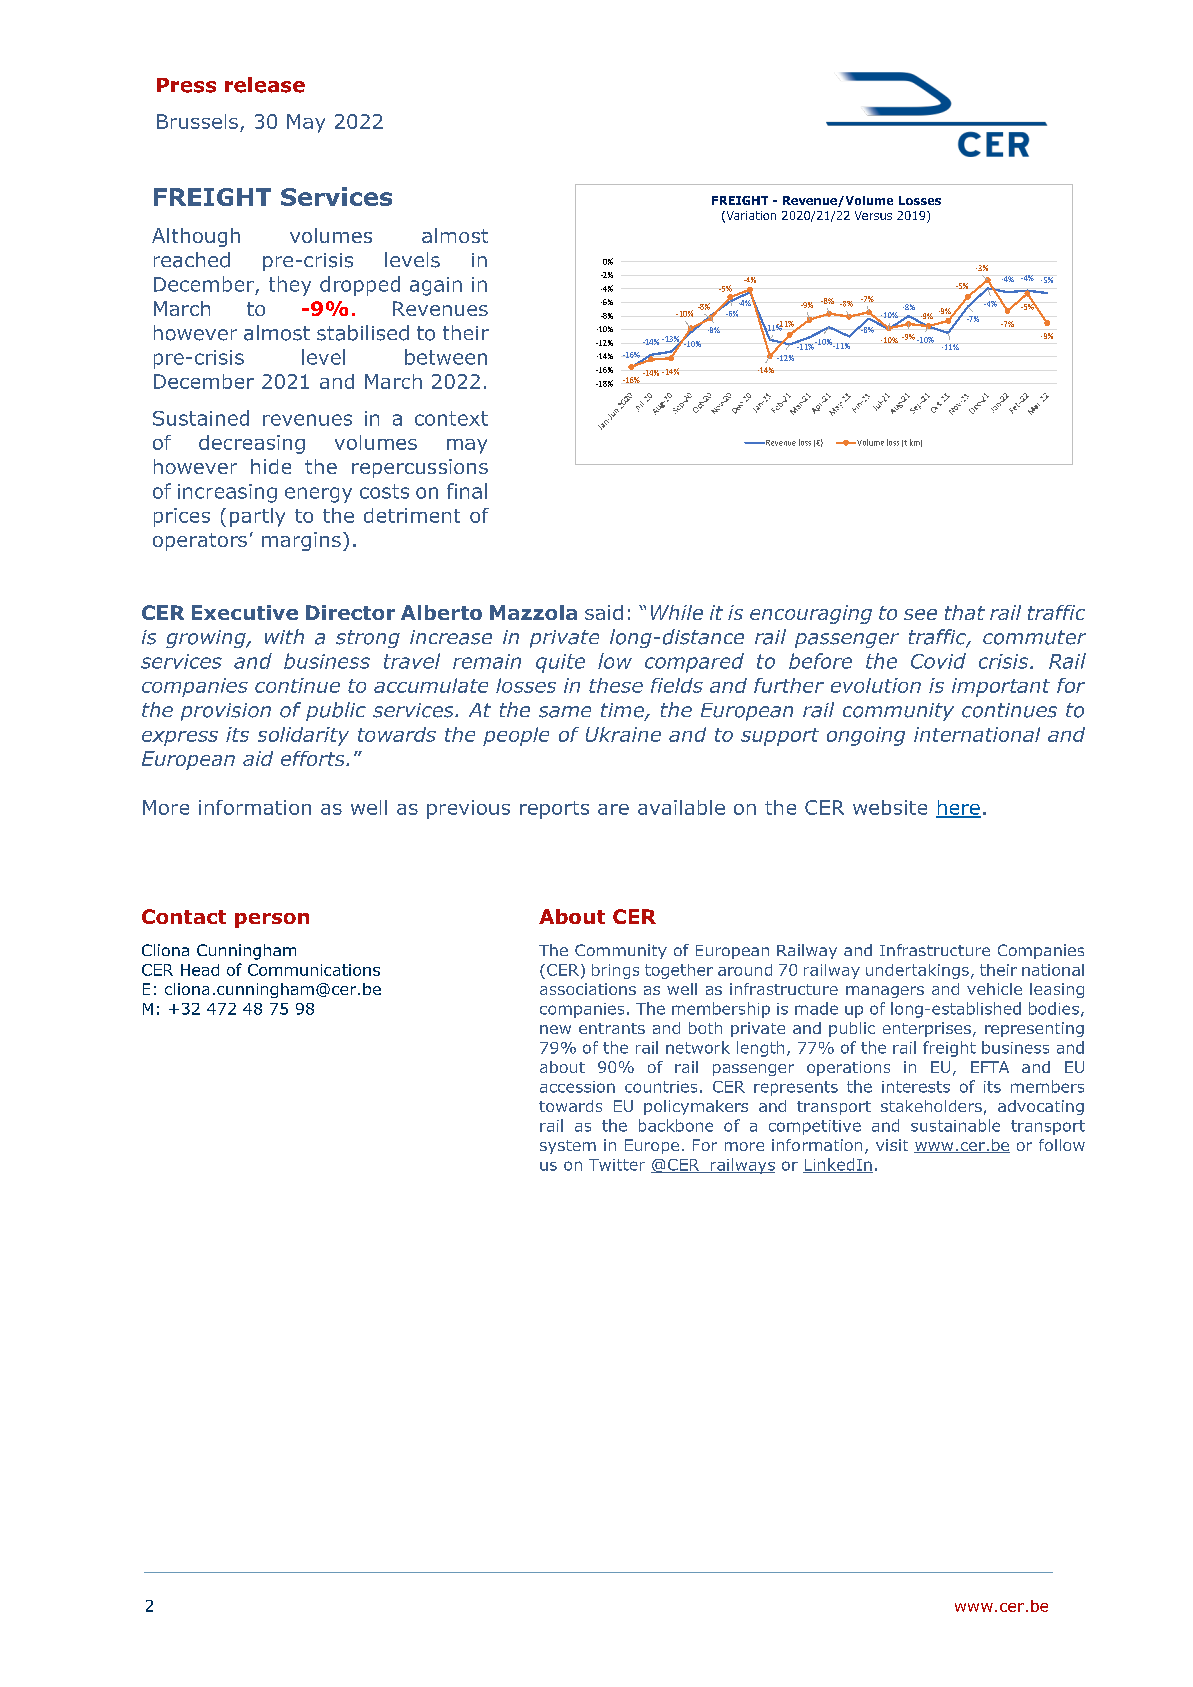  Describe the element at coordinates (958, 808) in the image. I see `here` at that location.
